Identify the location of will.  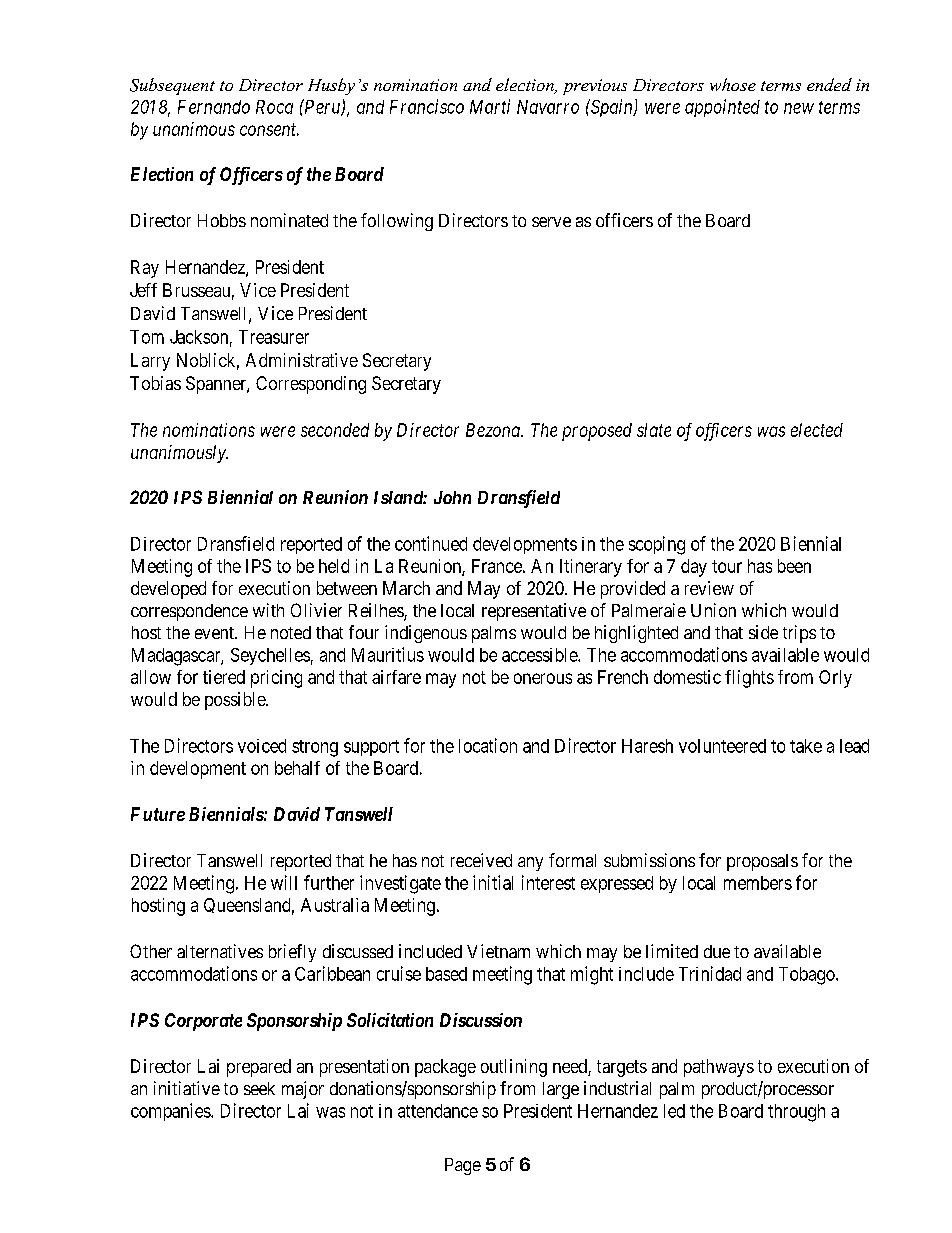
(284, 882).
